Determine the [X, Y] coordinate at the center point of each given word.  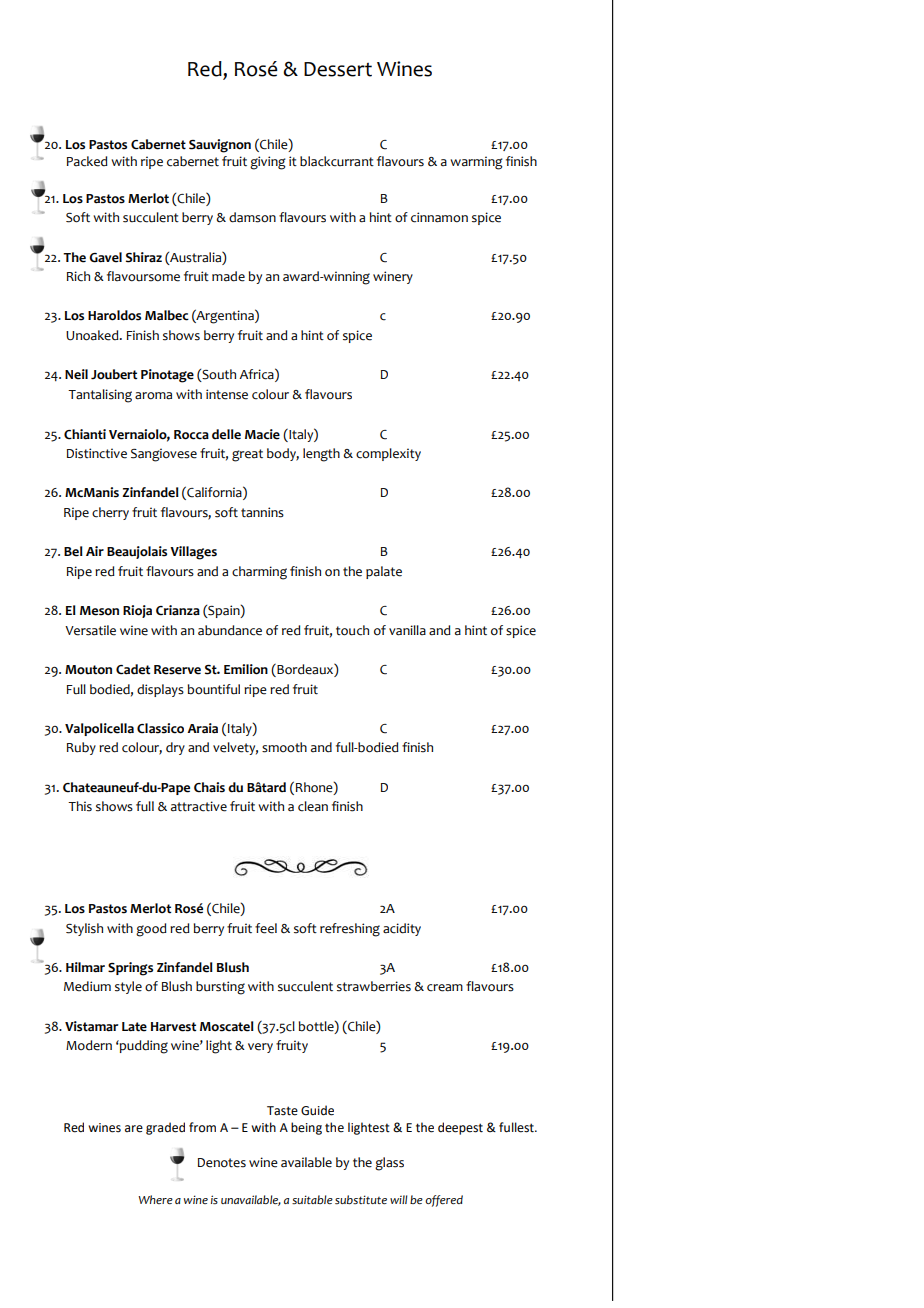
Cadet [133, 669]
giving [268, 163]
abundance [230, 630]
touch [352, 630]
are [134, 1129]
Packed [87, 161]
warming [476, 163]
